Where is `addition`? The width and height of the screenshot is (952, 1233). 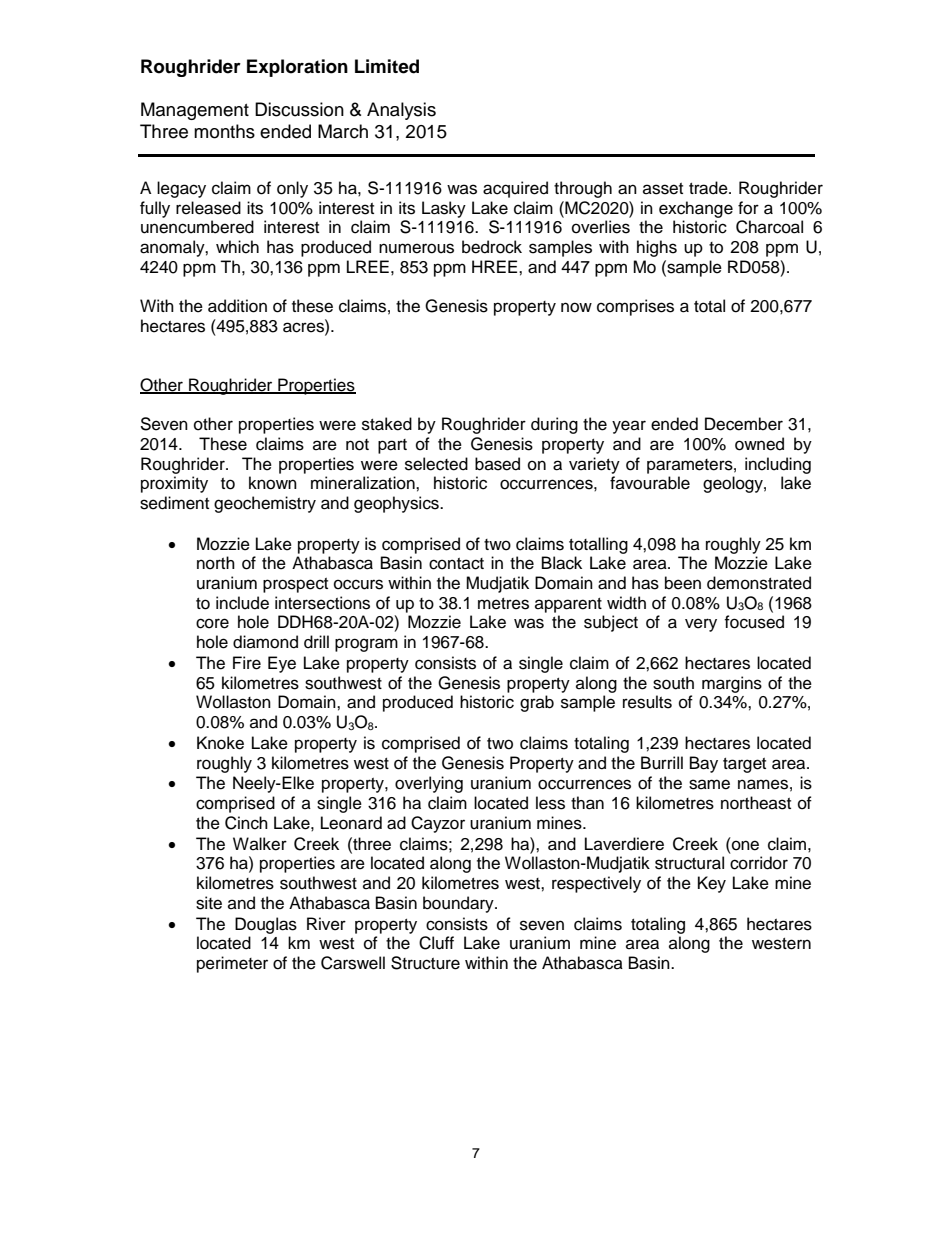 addition is located at coordinates (237, 306).
